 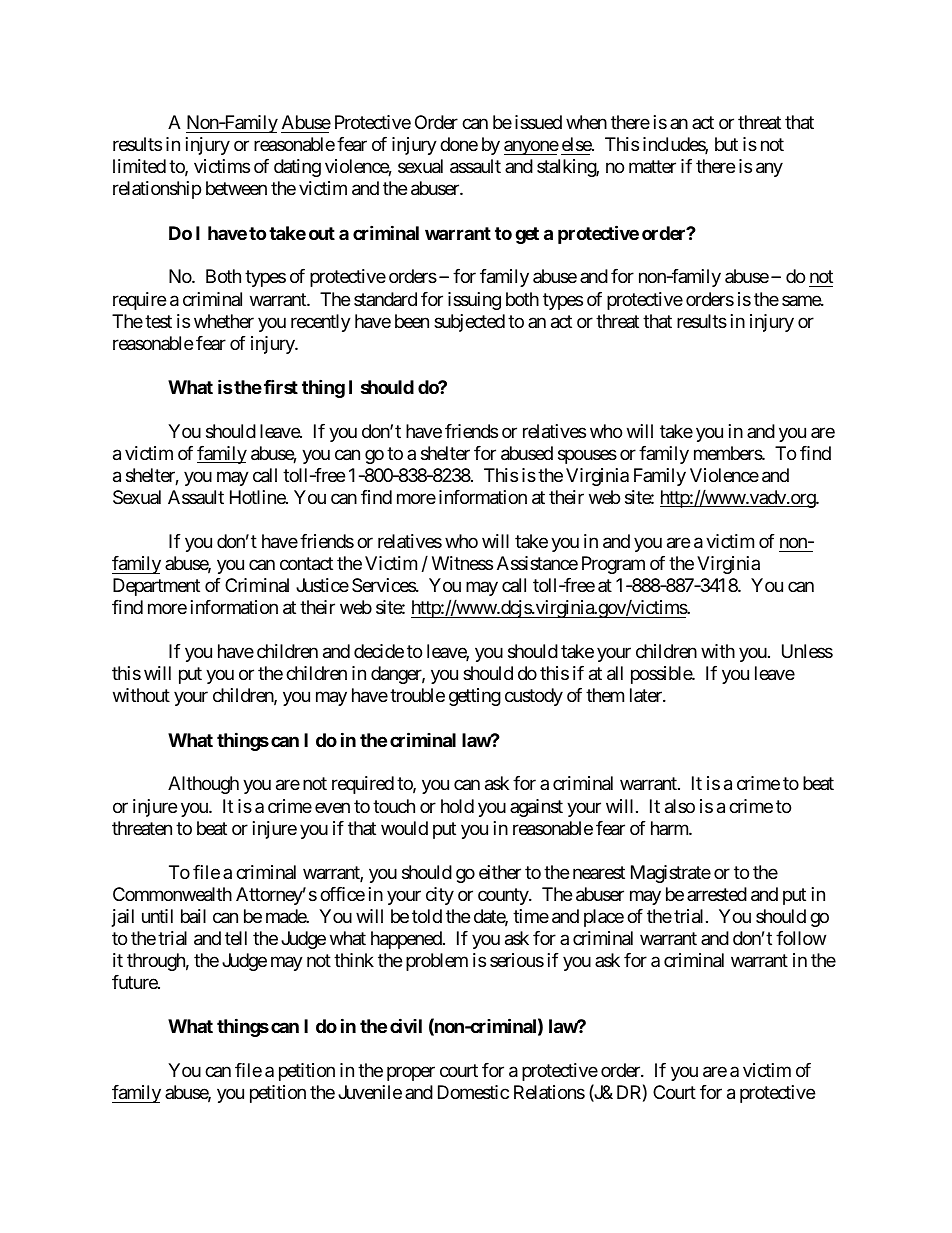 What do you see at coordinates (281, 386) in the document?
I see `first` at bounding box center [281, 386].
